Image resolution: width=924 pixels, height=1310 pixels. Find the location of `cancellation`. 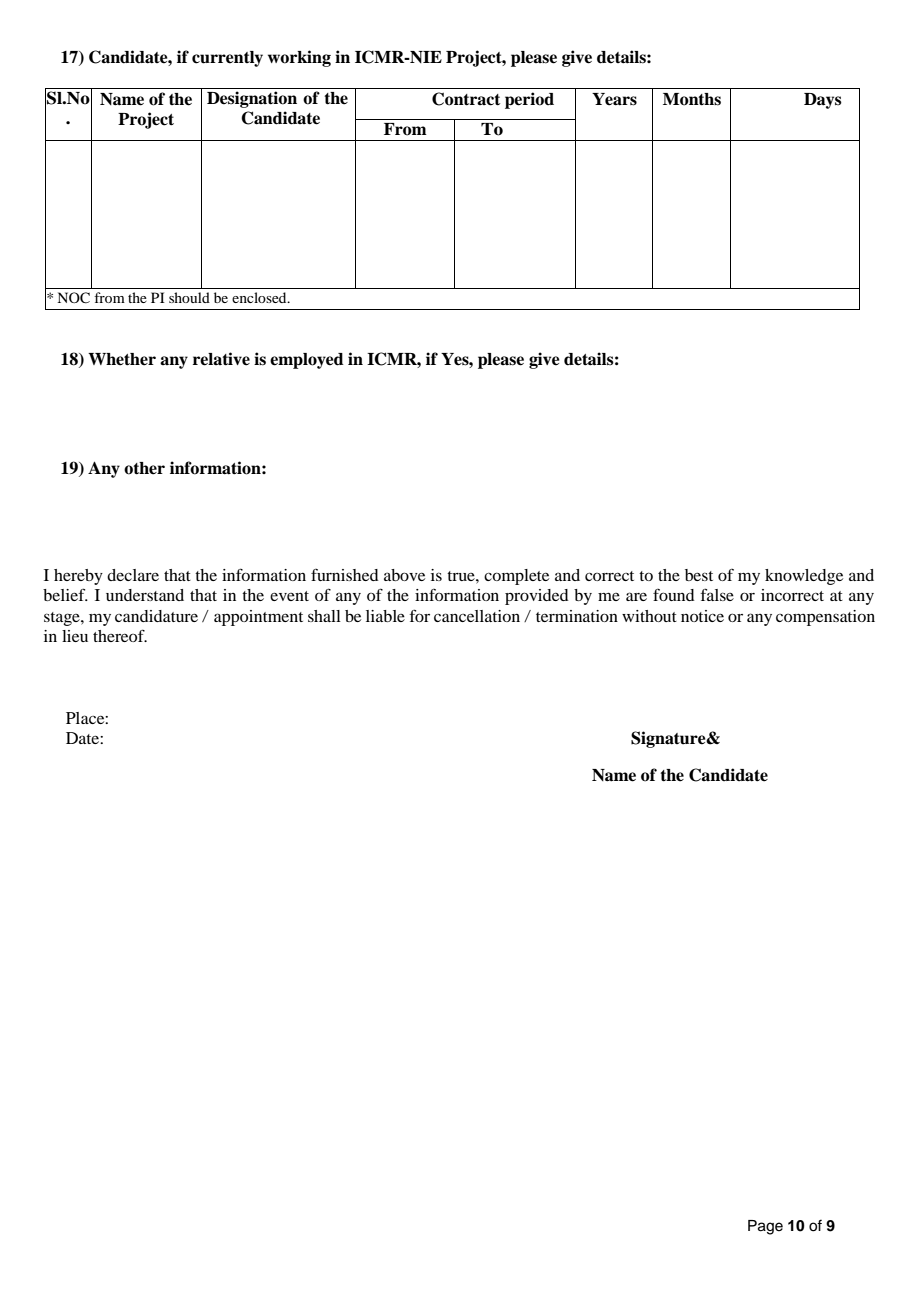

cancellation is located at coordinates (477, 616).
